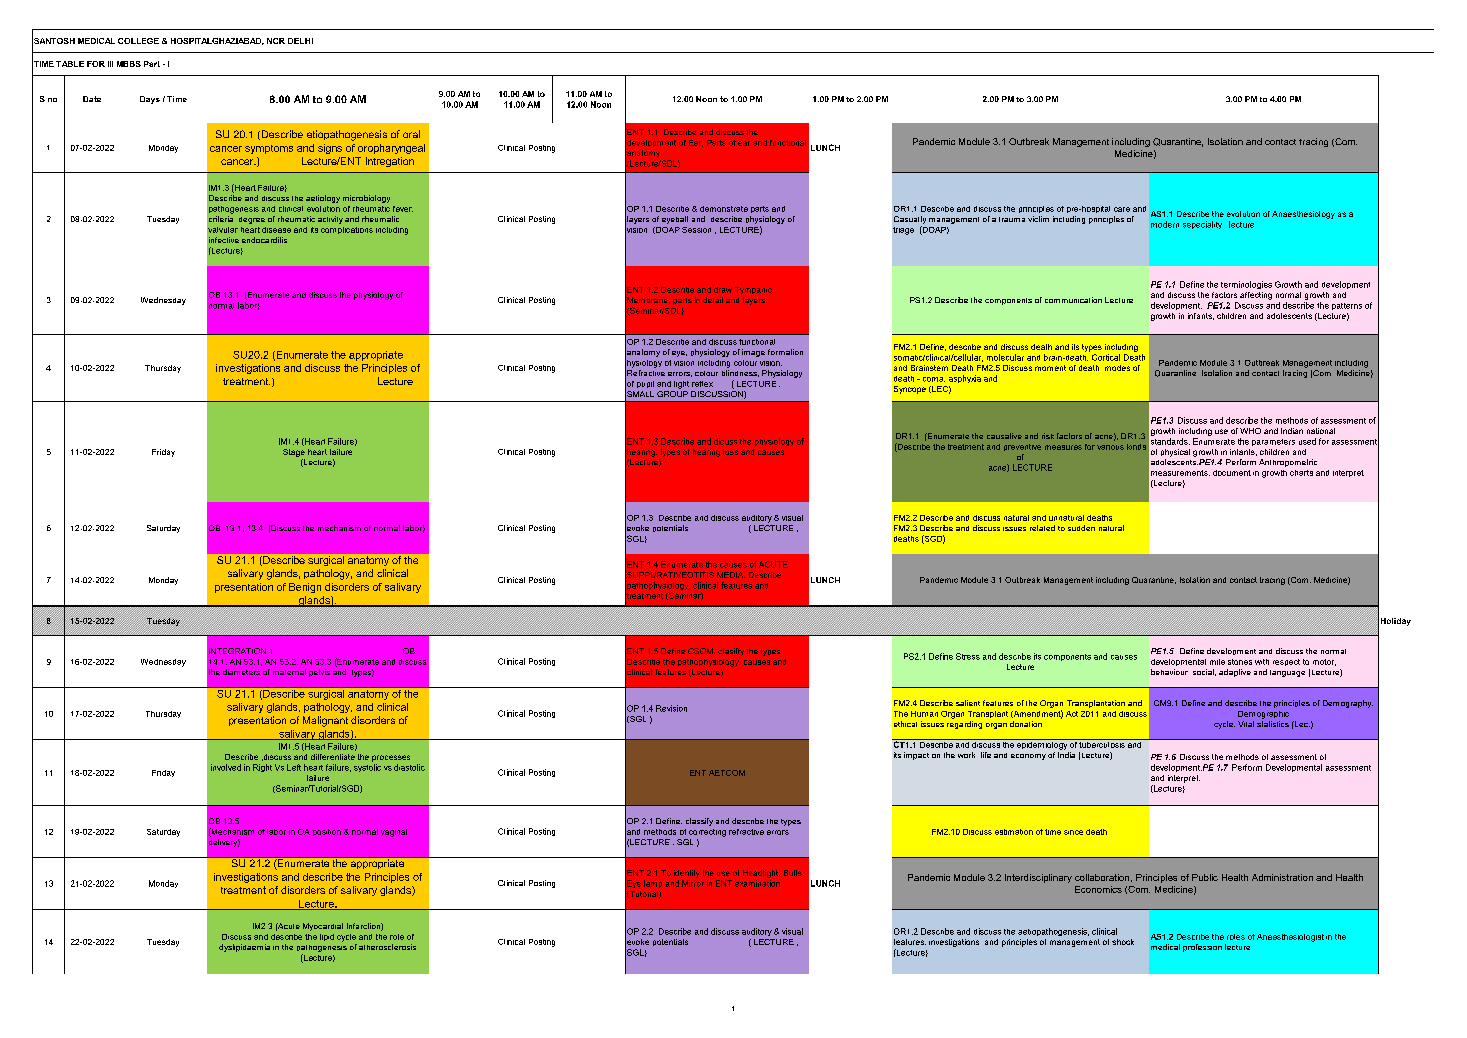 The height and width of the screenshot is (1038, 1467). What do you see at coordinates (276, 41) in the screenshot?
I see `NCR` at bounding box center [276, 41].
